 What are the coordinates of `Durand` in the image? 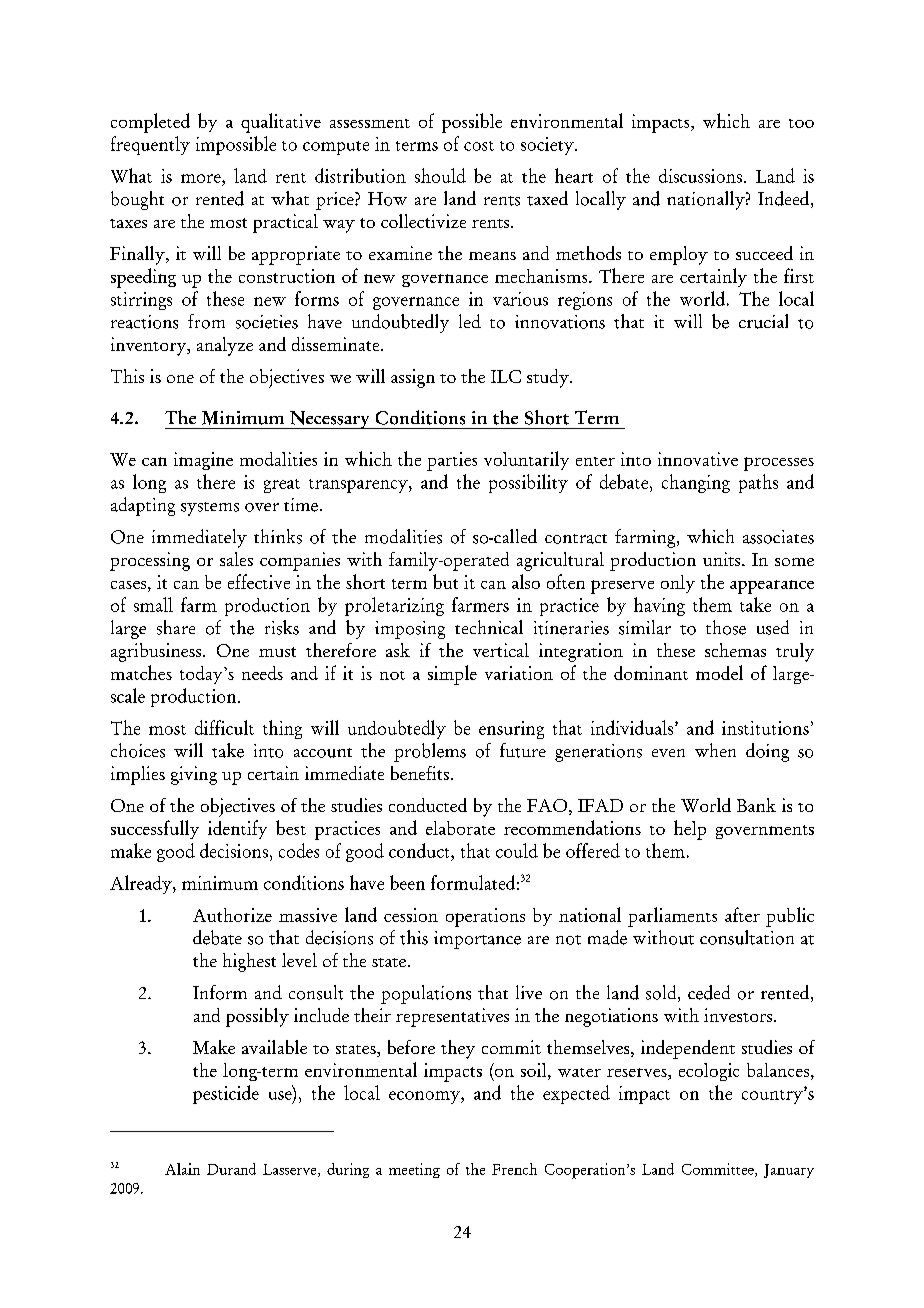 It's located at (231, 1169).
